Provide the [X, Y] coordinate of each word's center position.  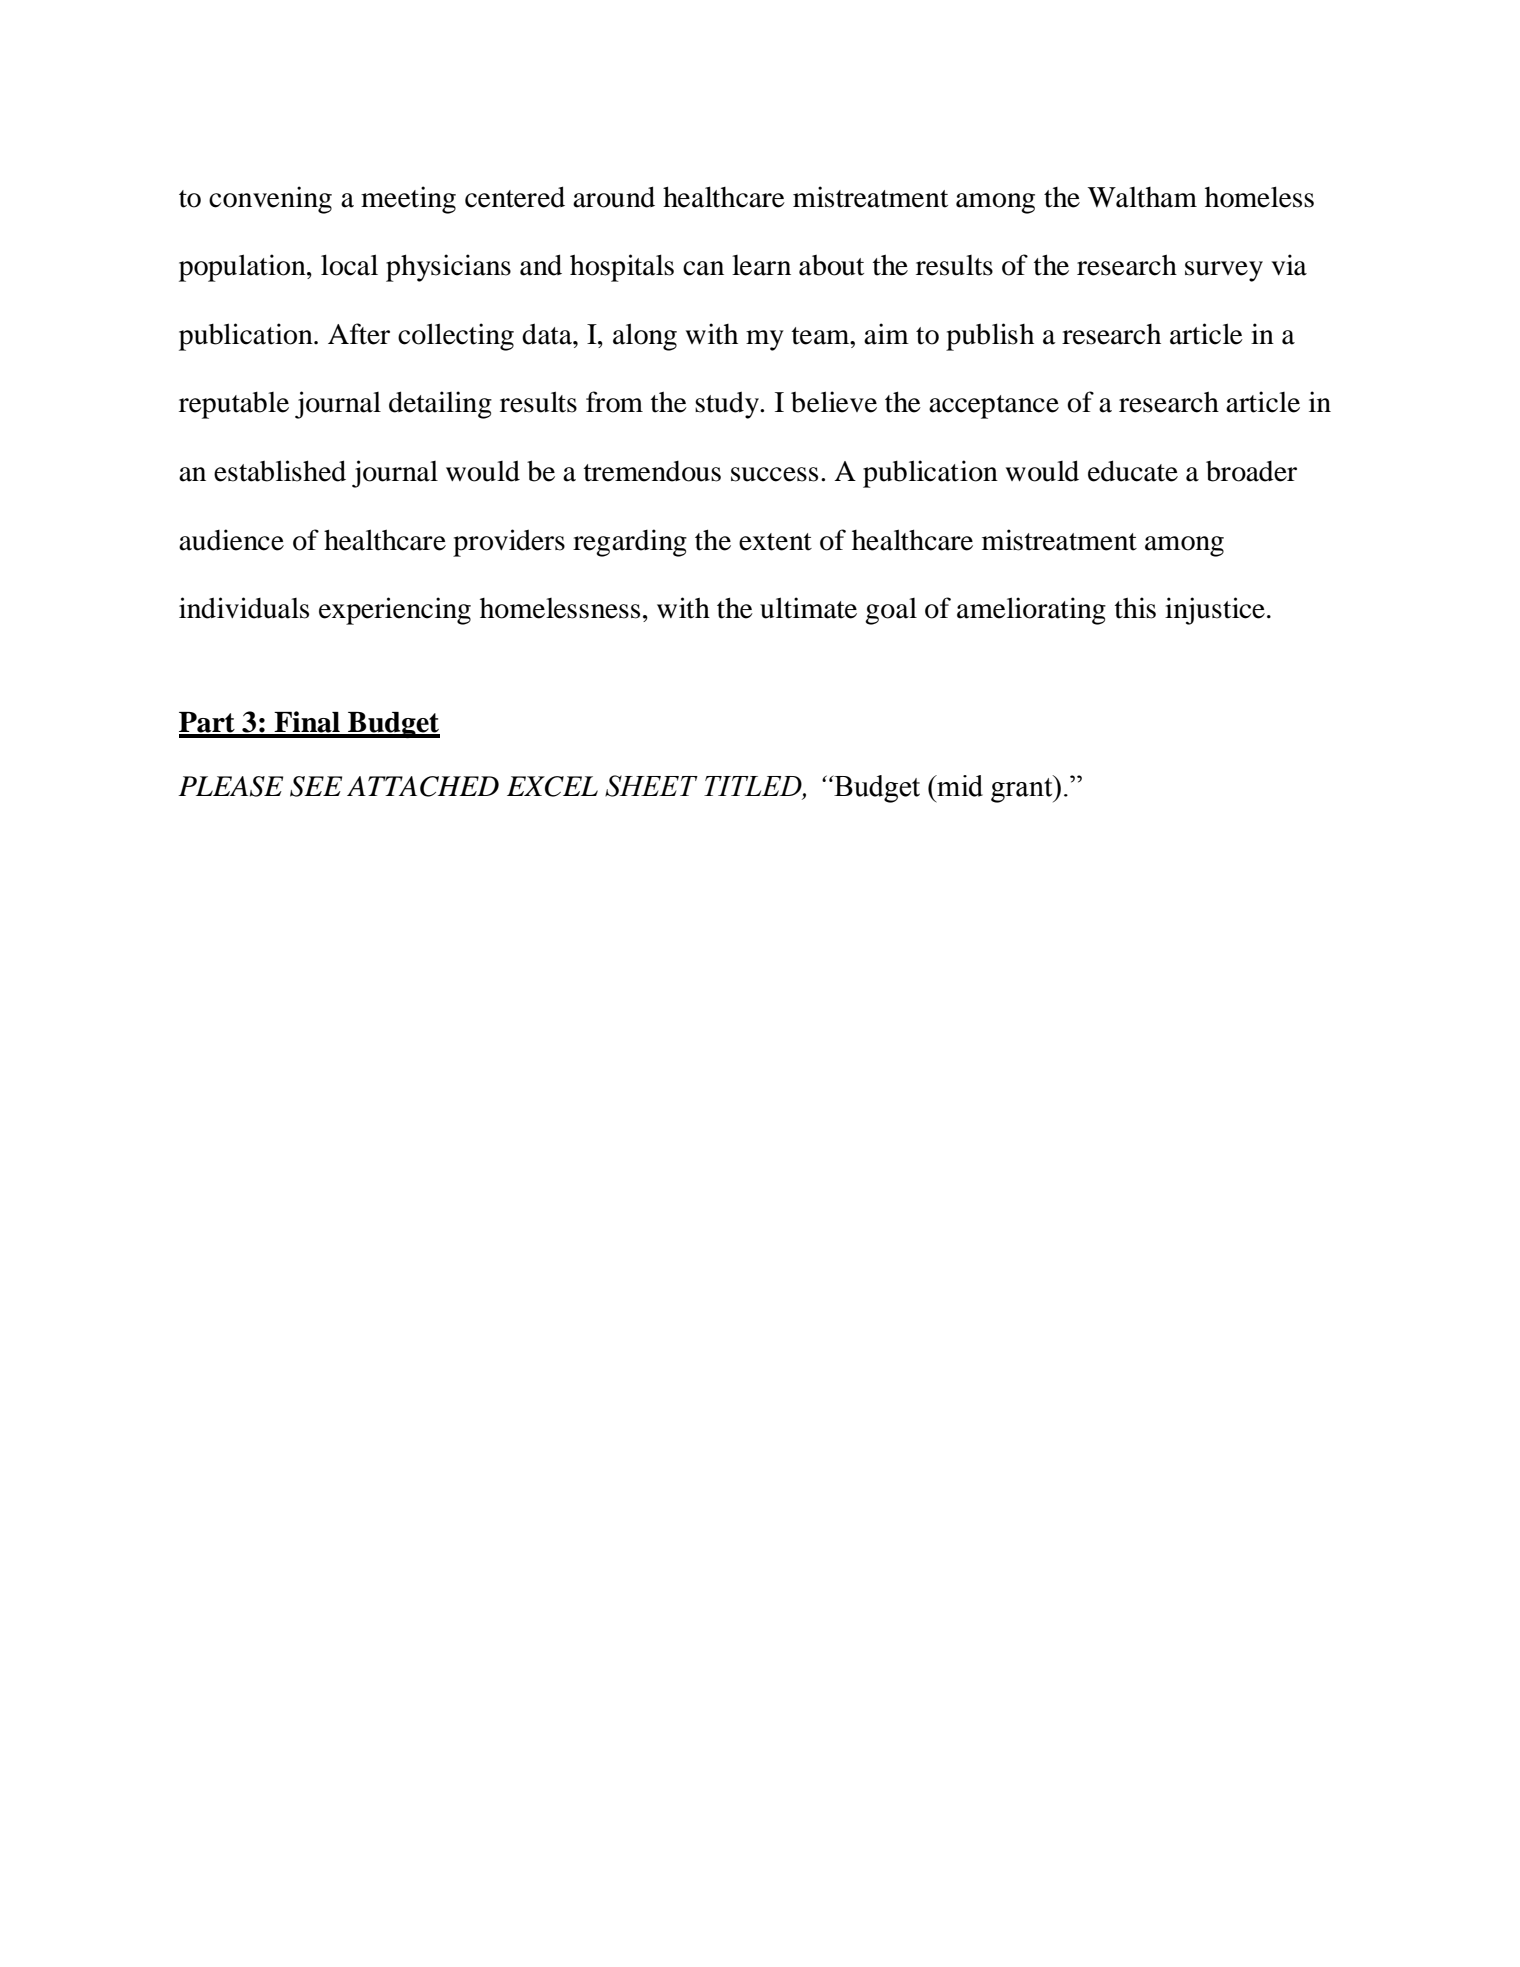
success [774, 474]
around [614, 197]
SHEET [651, 786]
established [280, 471]
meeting [408, 200]
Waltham [1142, 197]
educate [1133, 471]
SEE [316, 786]
